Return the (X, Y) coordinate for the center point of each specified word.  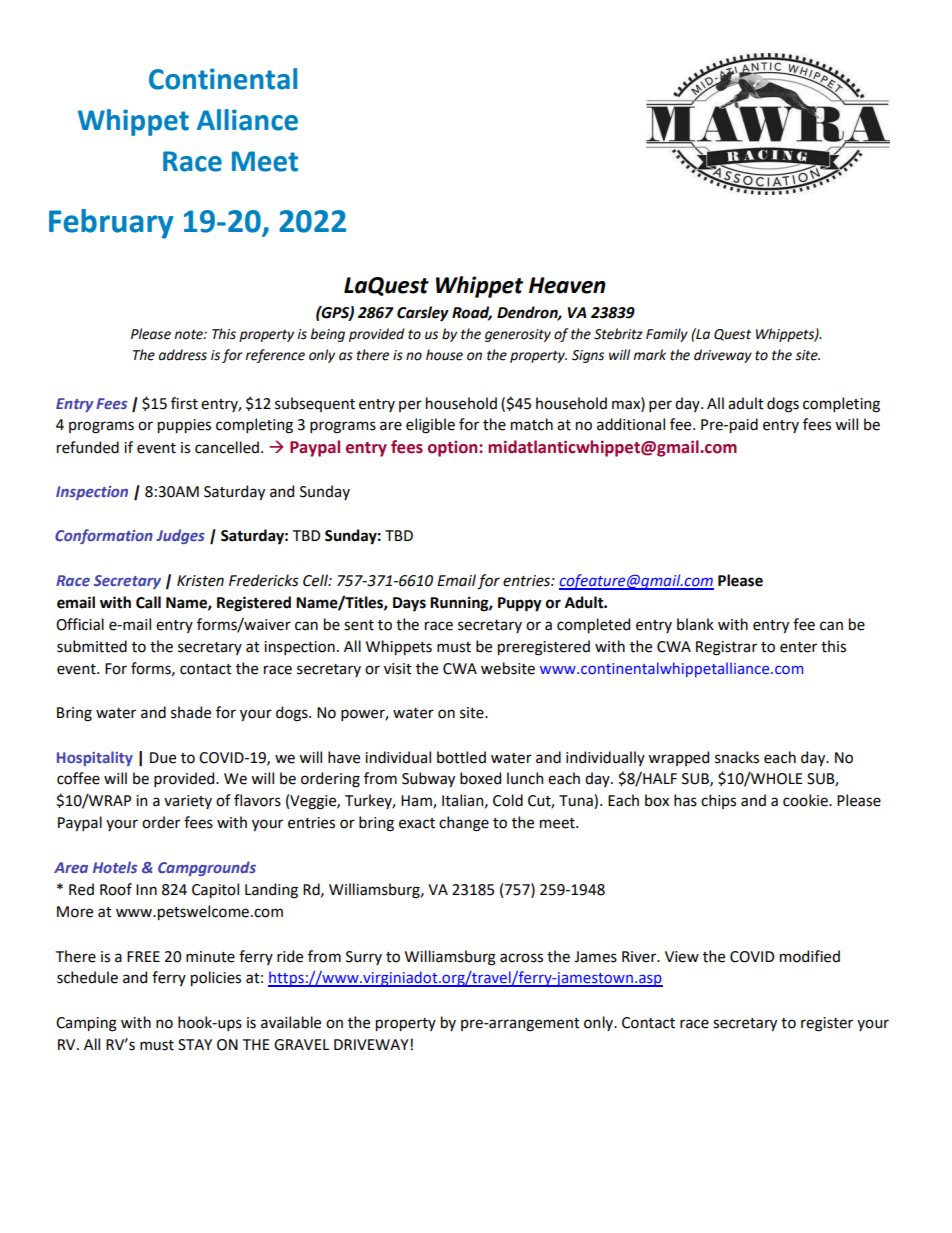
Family (667, 335)
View (682, 957)
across (521, 958)
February (111, 224)
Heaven (567, 285)
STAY (195, 1045)
